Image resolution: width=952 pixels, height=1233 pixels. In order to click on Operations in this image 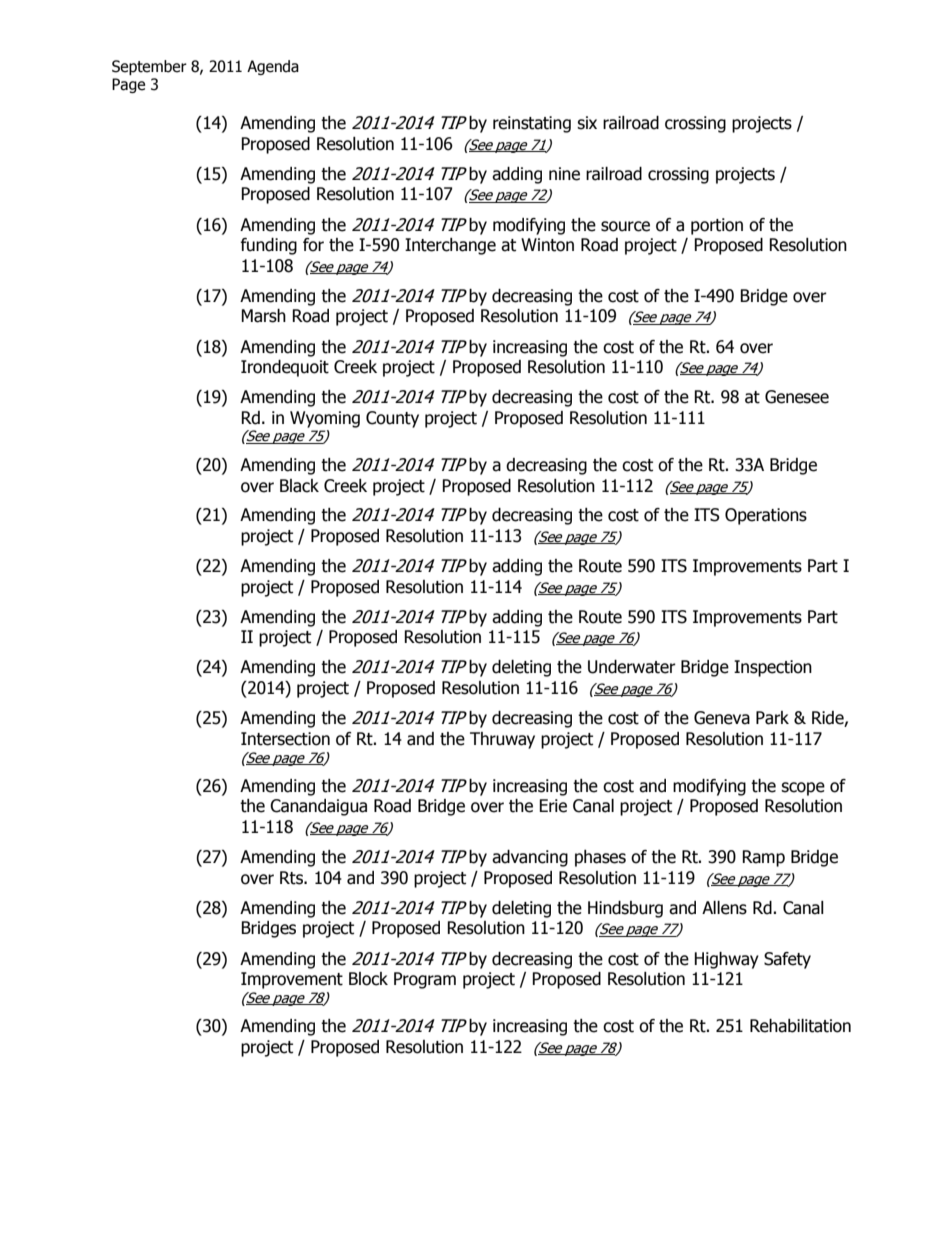, I will do `click(766, 516)`.
